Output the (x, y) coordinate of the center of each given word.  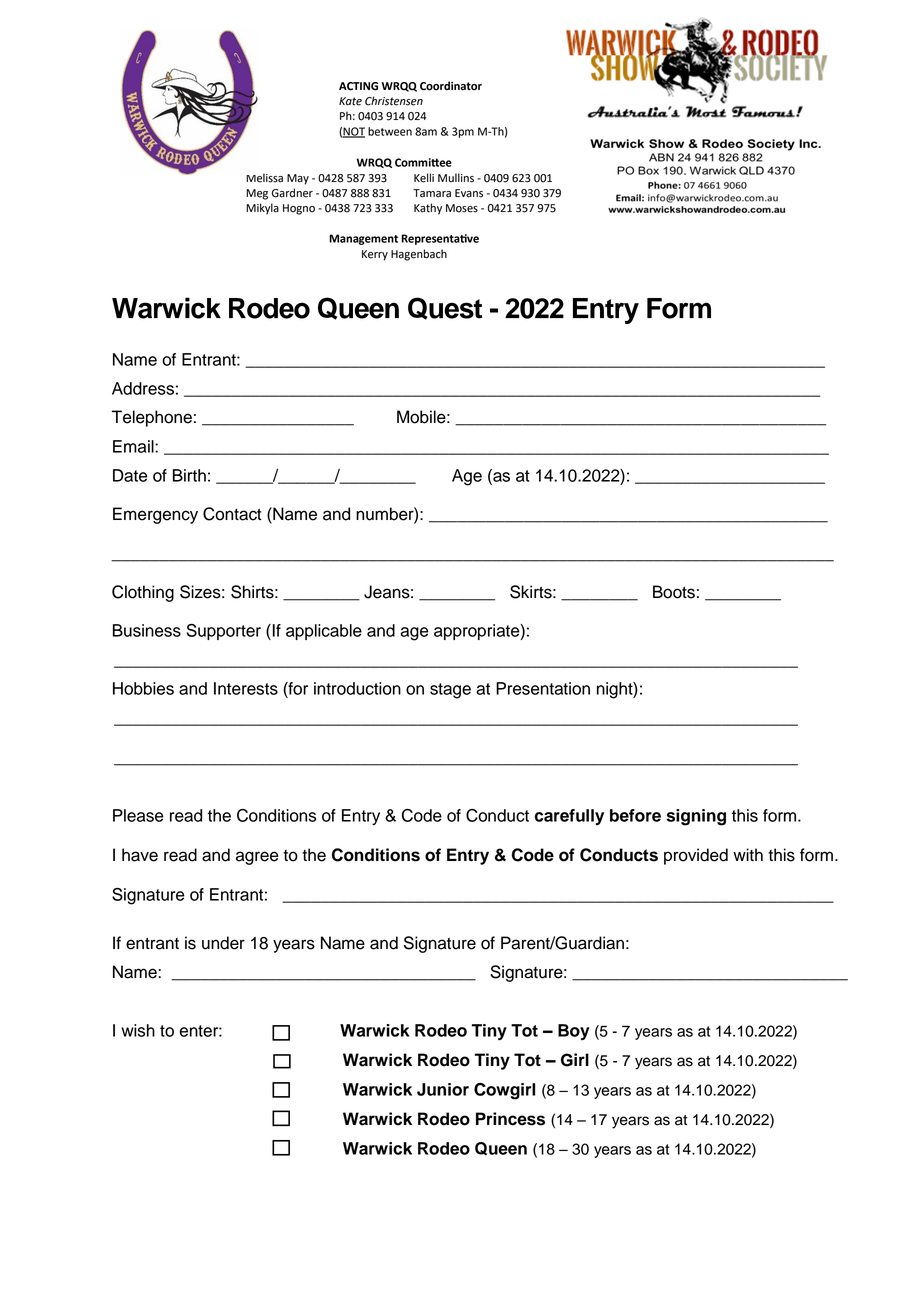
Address (143, 388)
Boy (574, 1032)
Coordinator (451, 86)
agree (257, 858)
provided (696, 856)
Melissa (264, 178)
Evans (469, 193)
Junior (443, 1089)
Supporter (223, 632)
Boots (674, 592)
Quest (445, 308)
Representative (440, 239)
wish (138, 1030)
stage (450, 691)
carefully (569, 817)
